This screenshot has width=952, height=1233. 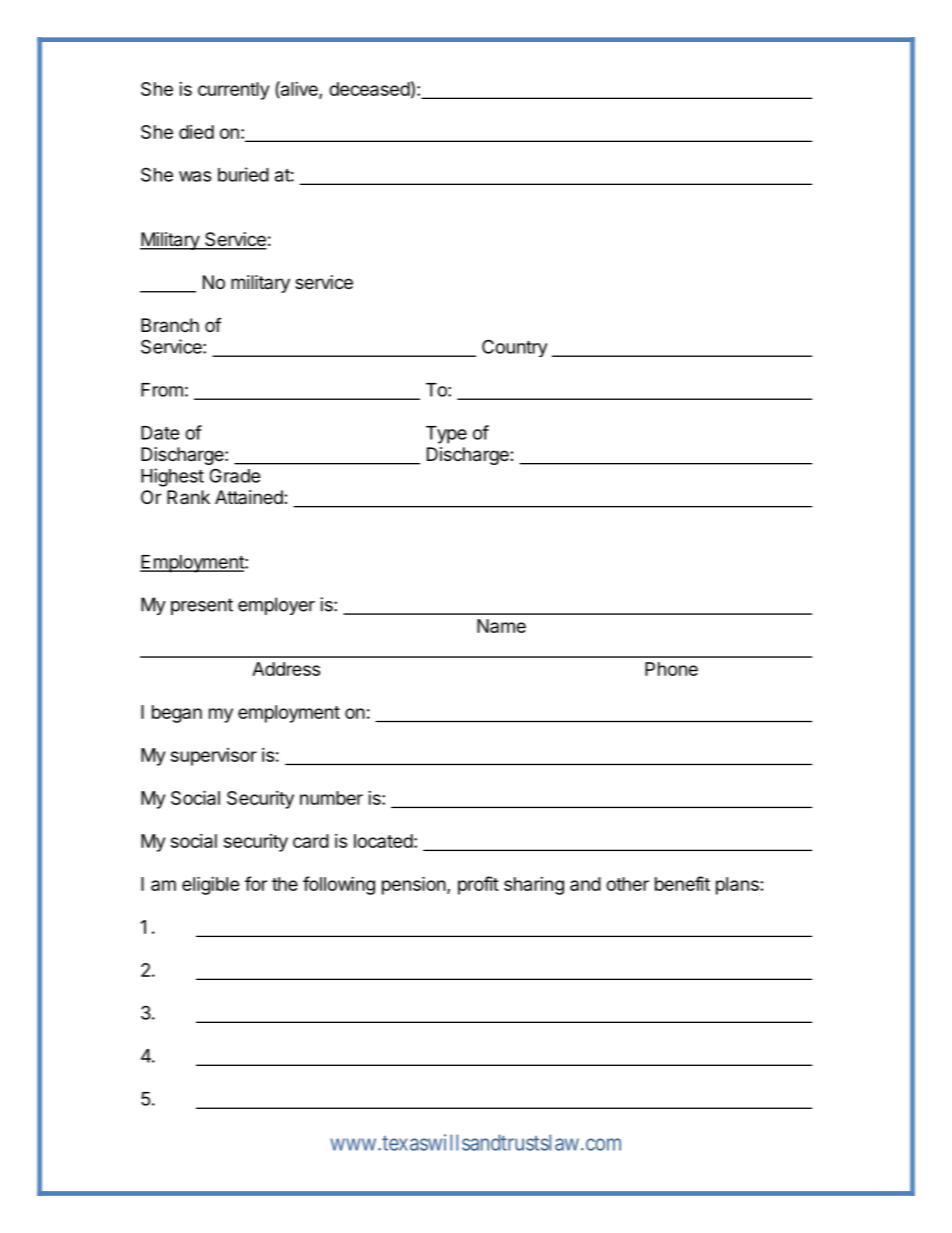 What do you see at coordinates (369, 89) in the screenshot?
I see `deceased` at bounding box center [369, 89].
